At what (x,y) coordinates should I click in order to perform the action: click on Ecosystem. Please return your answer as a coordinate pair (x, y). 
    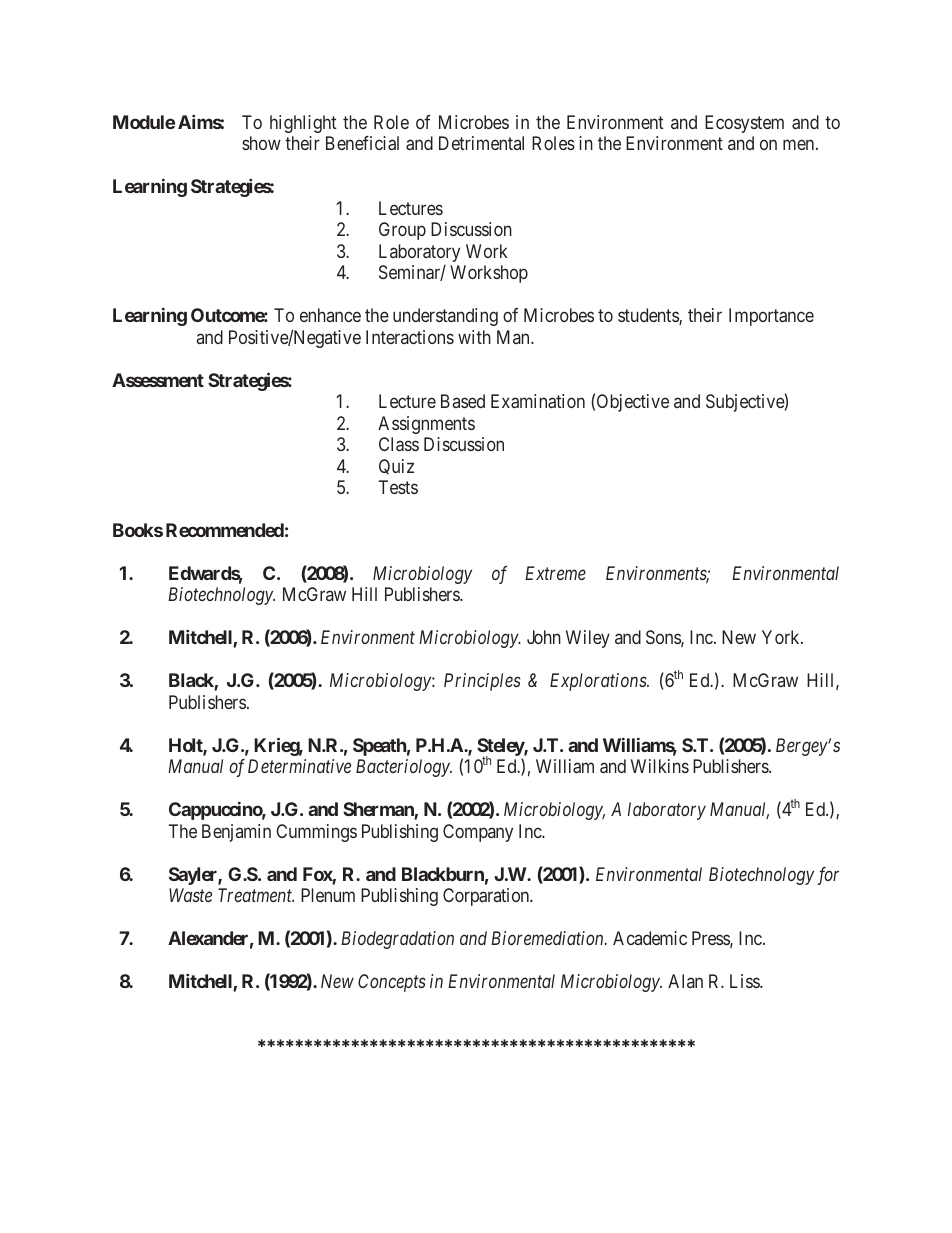
    Looking at the image, I should click on (744, 124).
